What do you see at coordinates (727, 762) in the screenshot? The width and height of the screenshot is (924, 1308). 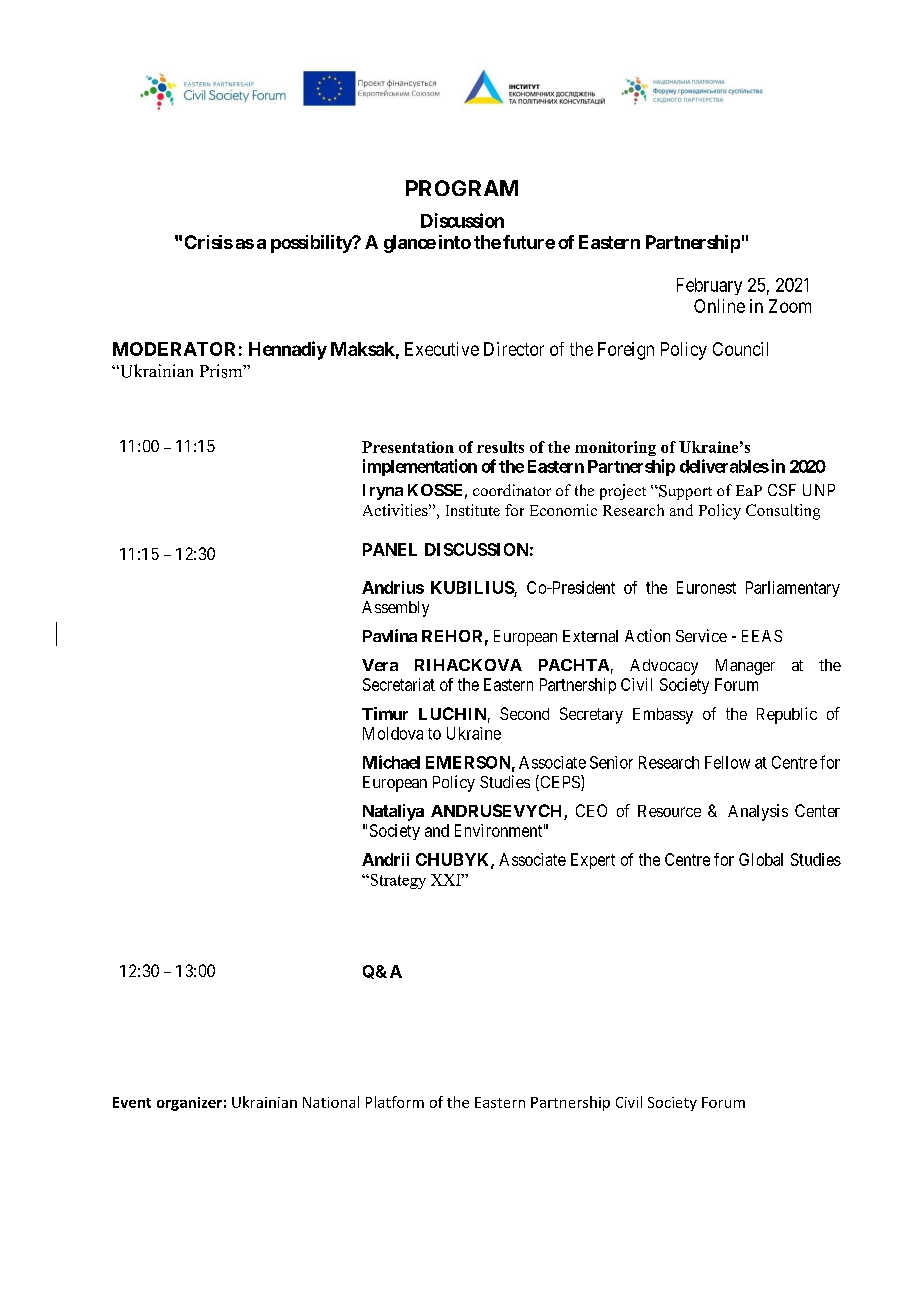 I see `Fellow` at bounding box center [727, 762].
